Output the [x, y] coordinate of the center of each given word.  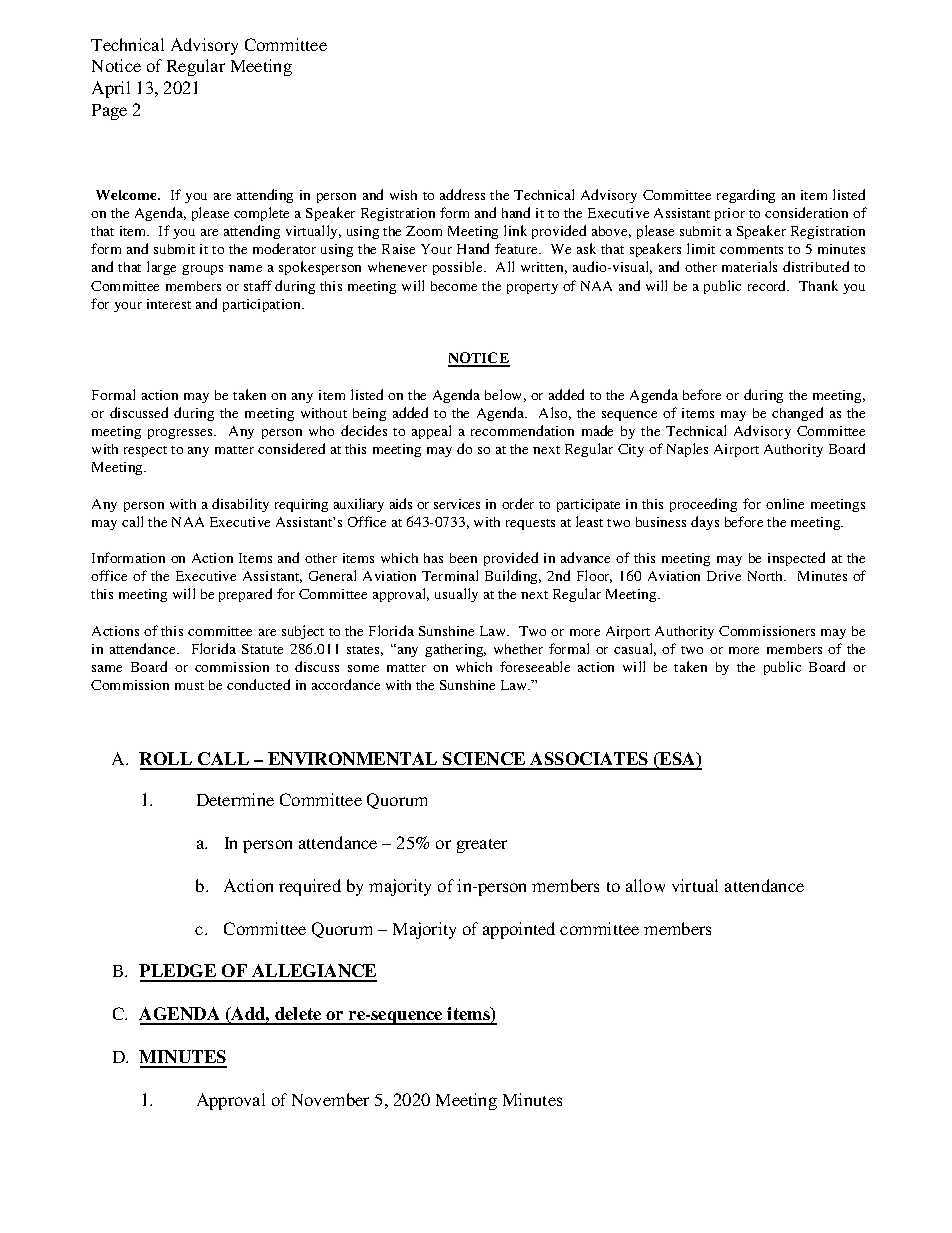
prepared [245, 595]
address [462, 194]
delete [298, 1015]
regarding [746, 196]
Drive [724, 576]
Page [109, 112]
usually [456, 595]
